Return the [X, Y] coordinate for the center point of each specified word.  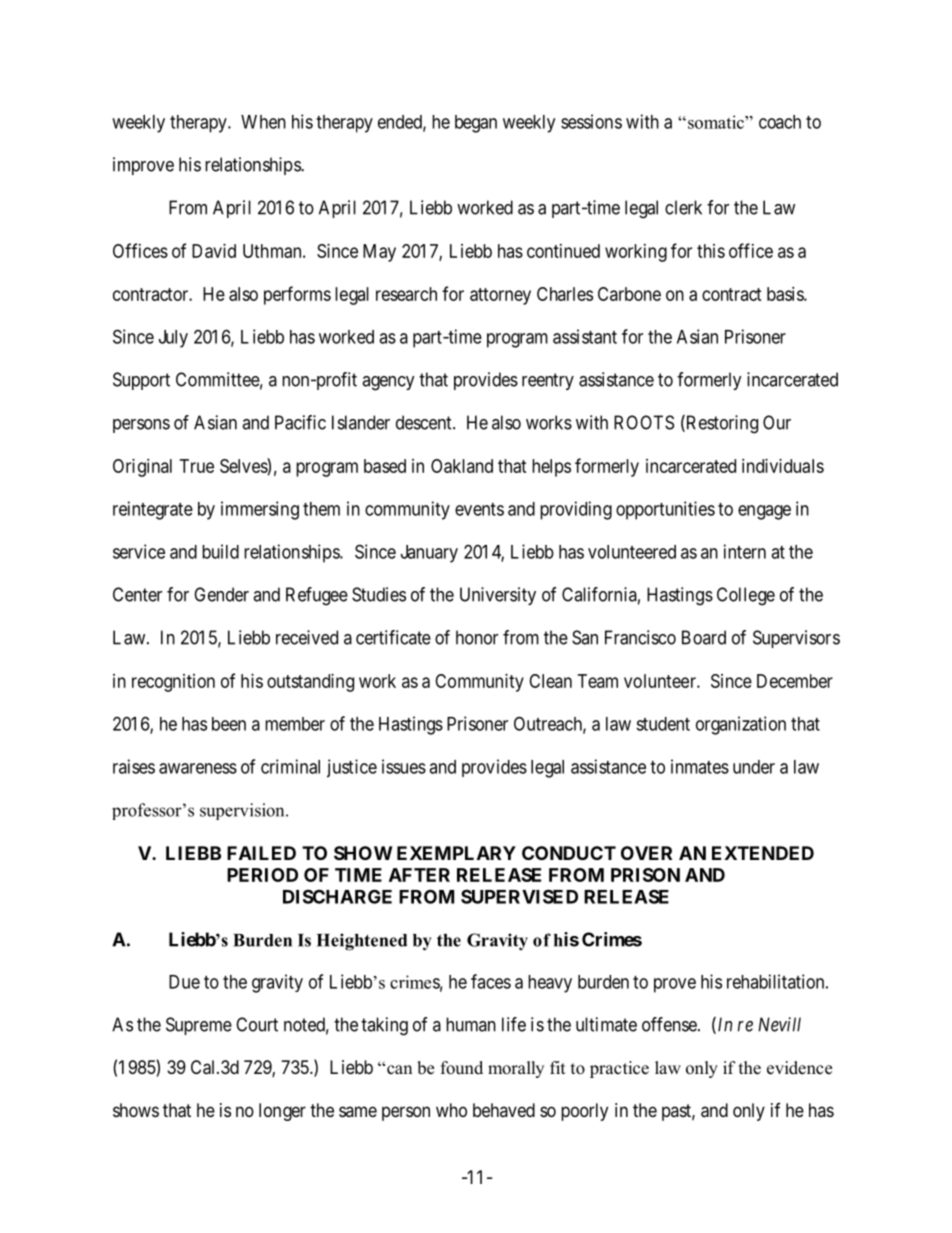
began [476, 124]
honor [477, 637]
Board [704, 637]
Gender [221, 594]
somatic [717, 122]
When [263, 122]
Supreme [199, 1026]
